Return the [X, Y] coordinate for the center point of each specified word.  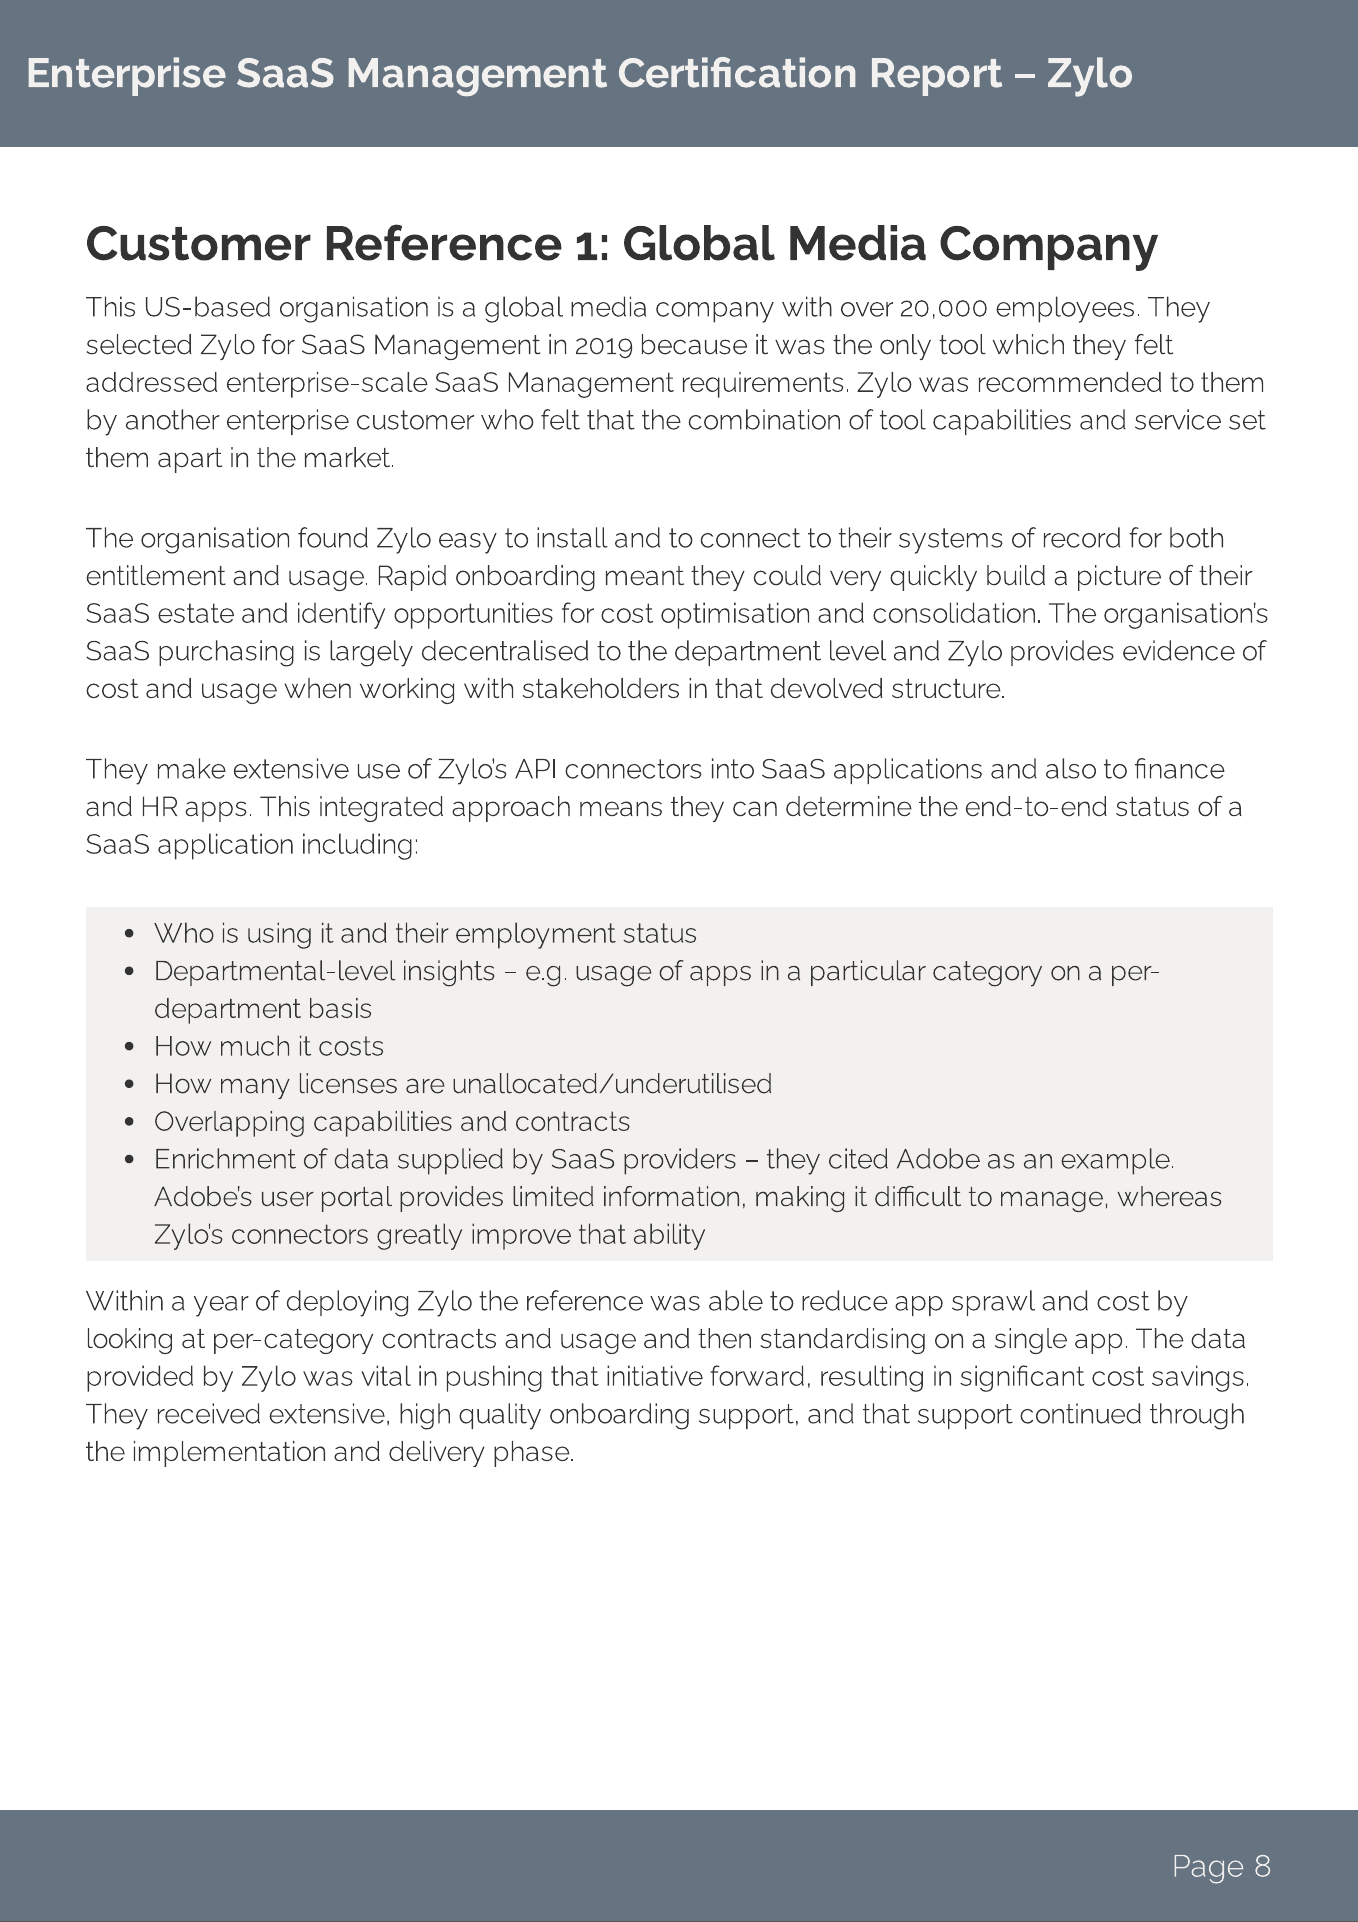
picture [1119, 578]
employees [1065, 309]
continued [1080, 1413]
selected [139, 344]
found [333, 537]
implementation [229, 1454]
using [279, 935]
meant [645, 576]
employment [536, 935]
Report [937, 77]
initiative [655, 1375]
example [1115, 1161]
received [209, 1413]
